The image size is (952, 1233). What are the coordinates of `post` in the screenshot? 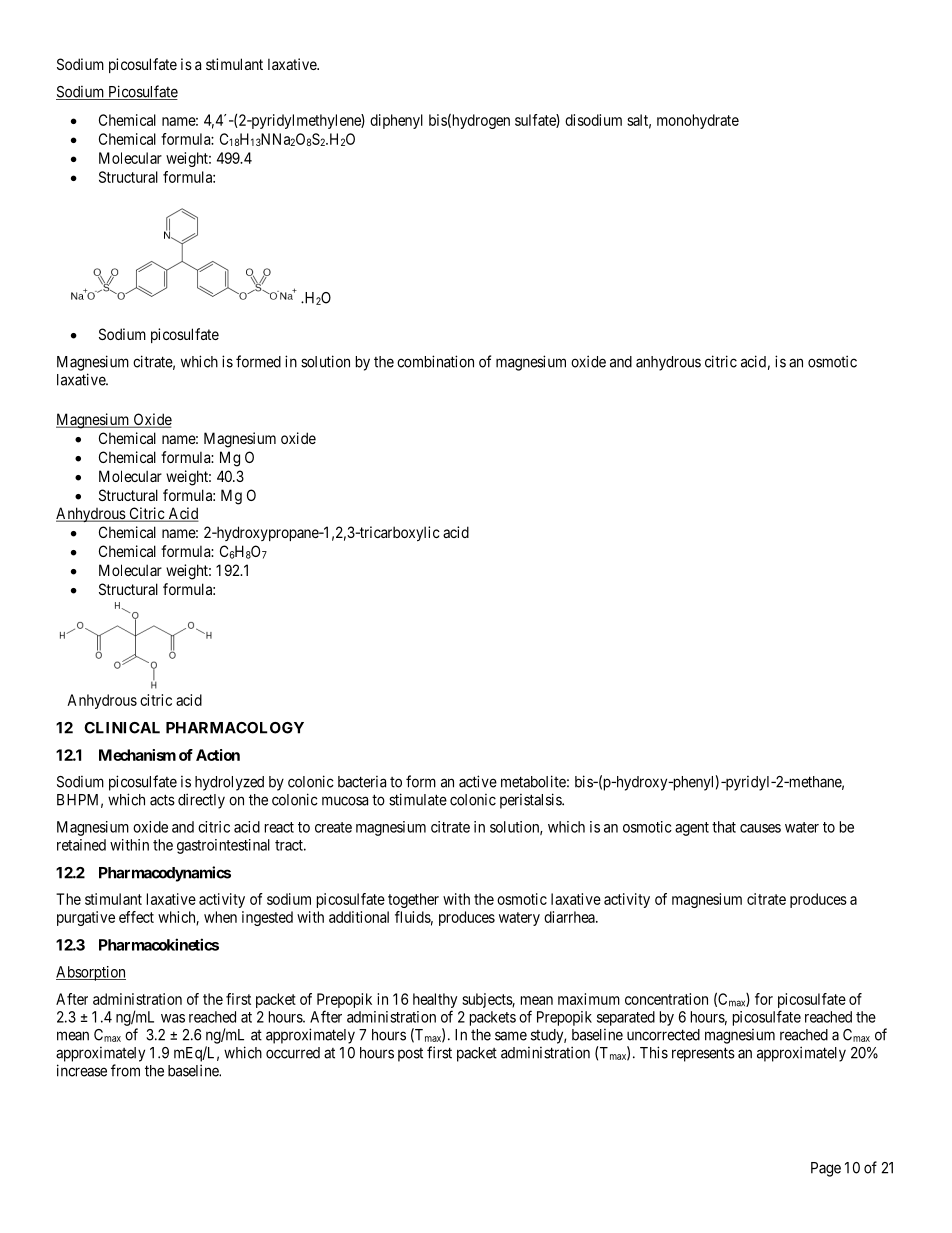 It's located at (410, 1055).
